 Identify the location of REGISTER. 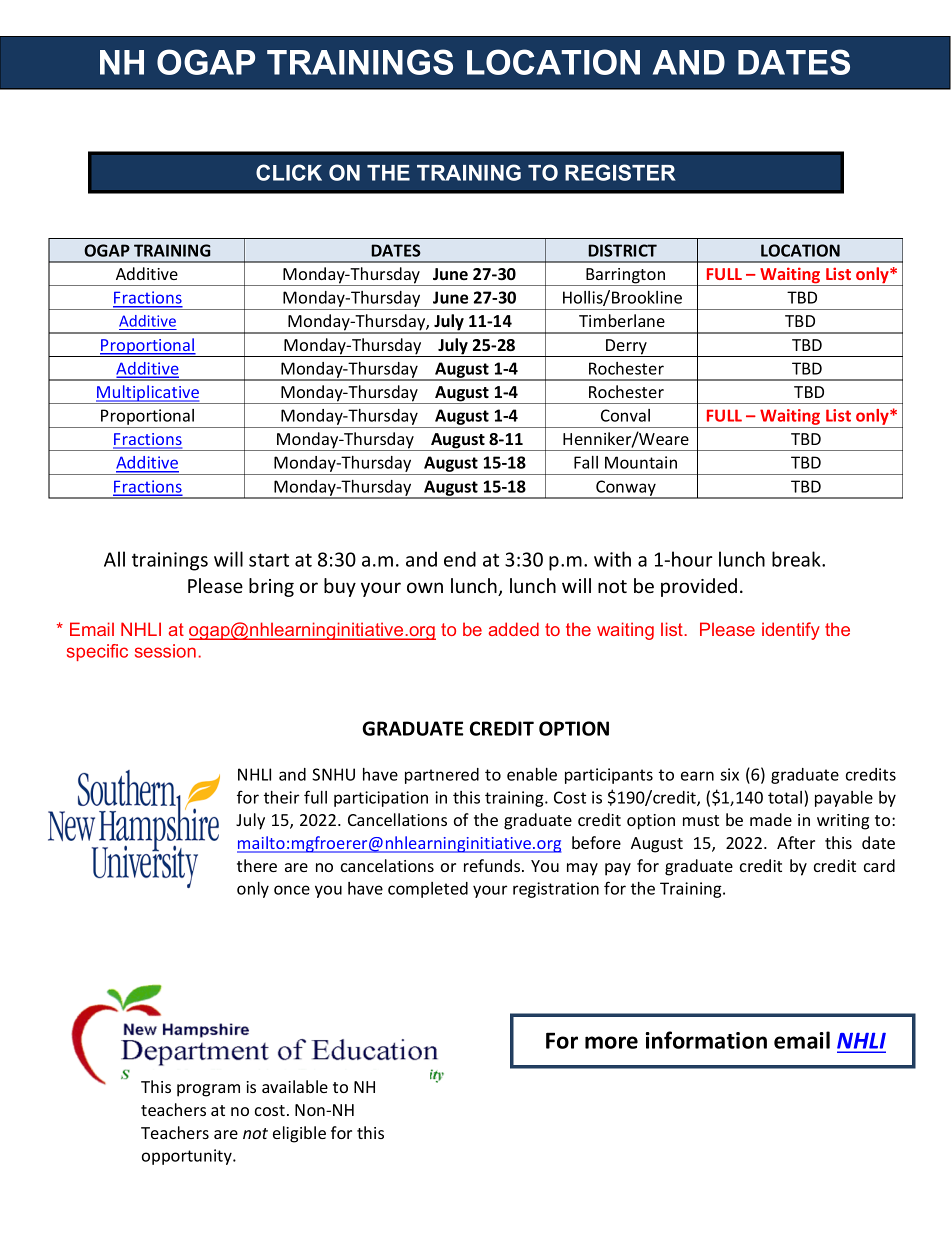
(620, 172).
